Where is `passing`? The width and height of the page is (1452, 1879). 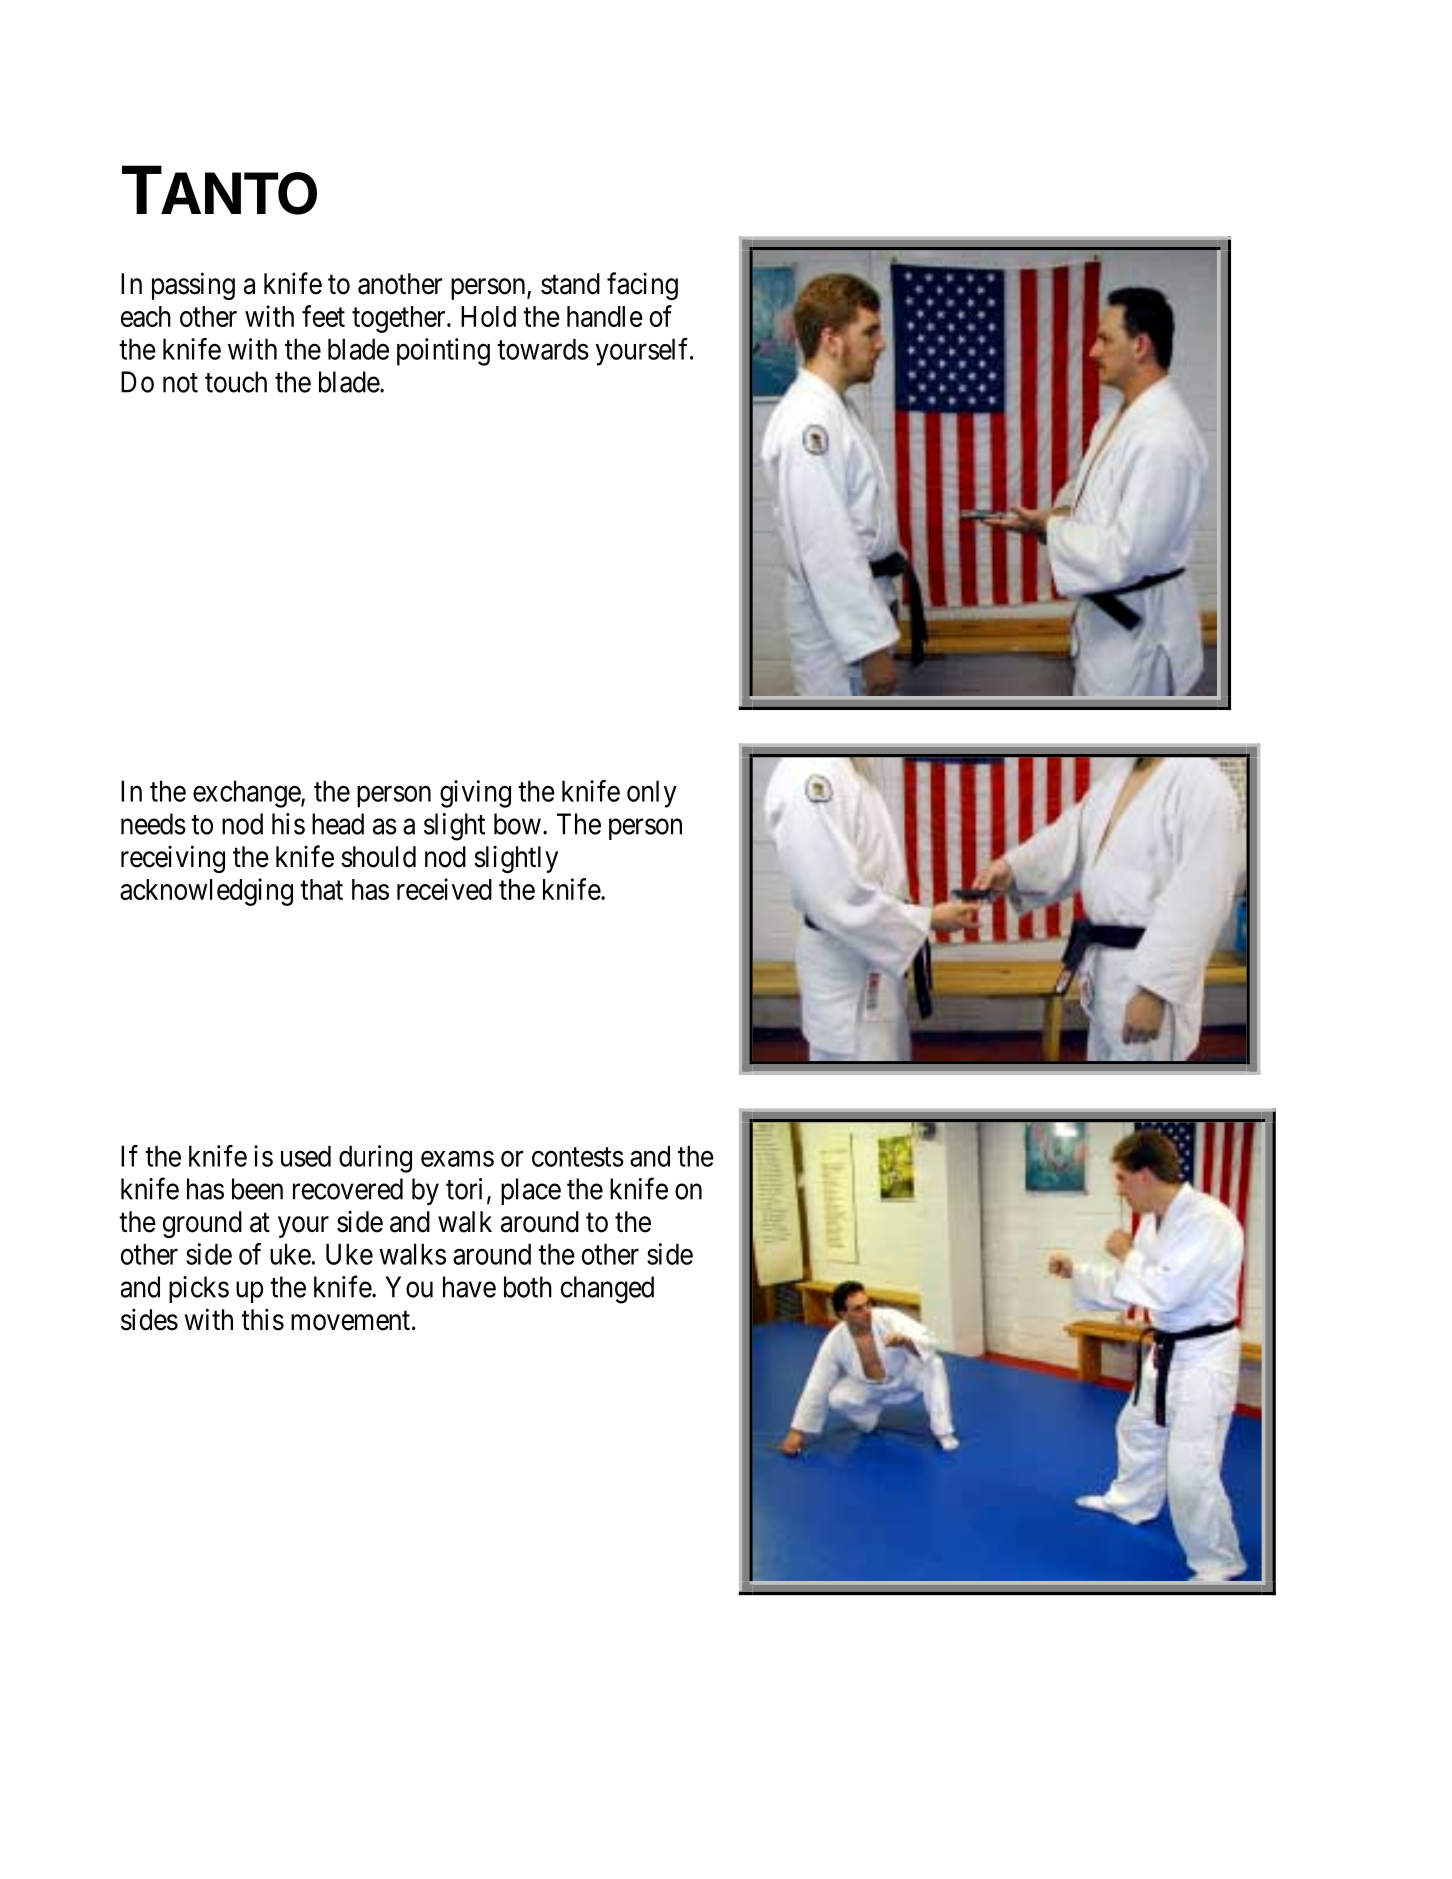 passing is located at coordinates (193, 286).
